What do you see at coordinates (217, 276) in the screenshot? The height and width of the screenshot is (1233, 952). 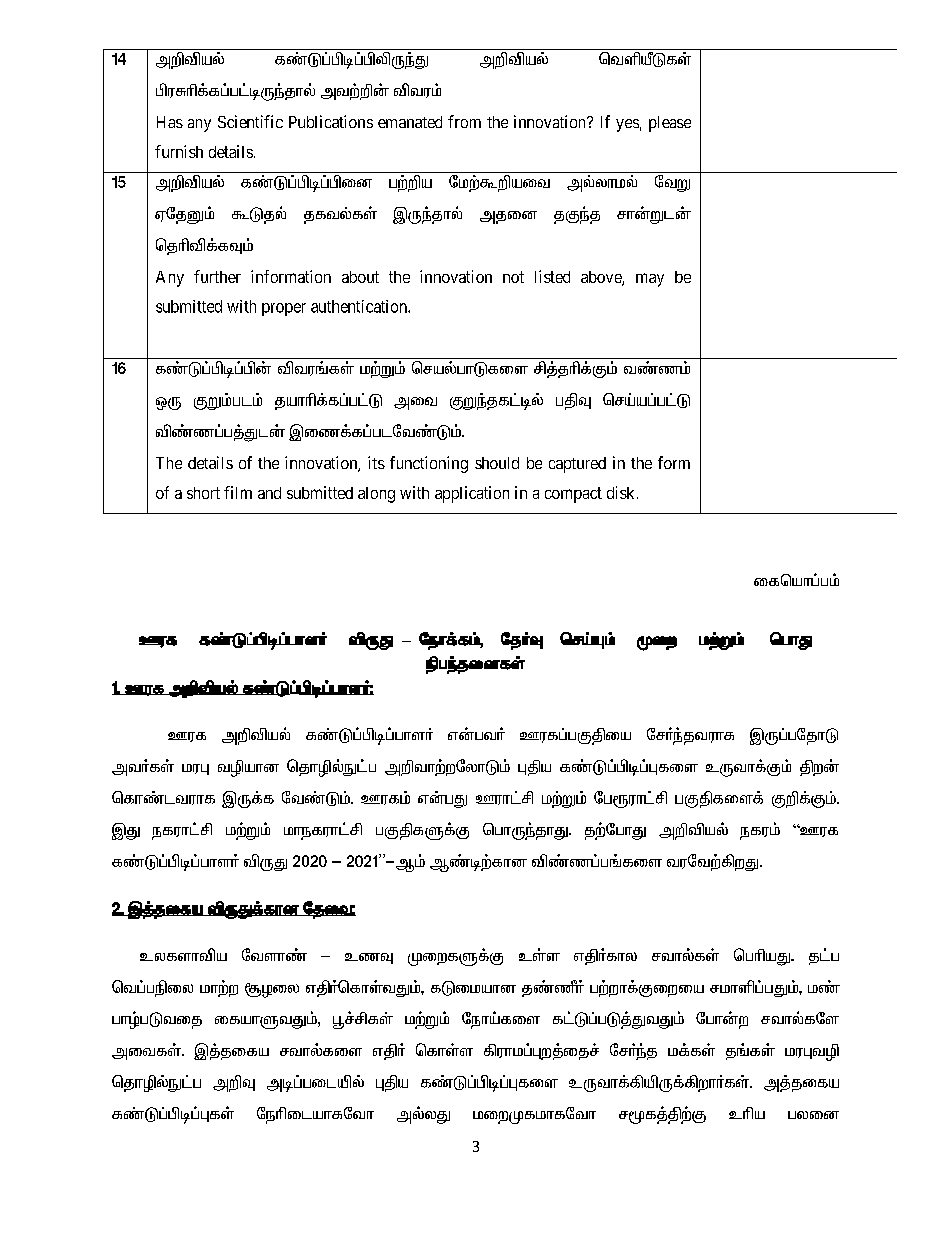 I see `further` at bounding box center [217, 276].
